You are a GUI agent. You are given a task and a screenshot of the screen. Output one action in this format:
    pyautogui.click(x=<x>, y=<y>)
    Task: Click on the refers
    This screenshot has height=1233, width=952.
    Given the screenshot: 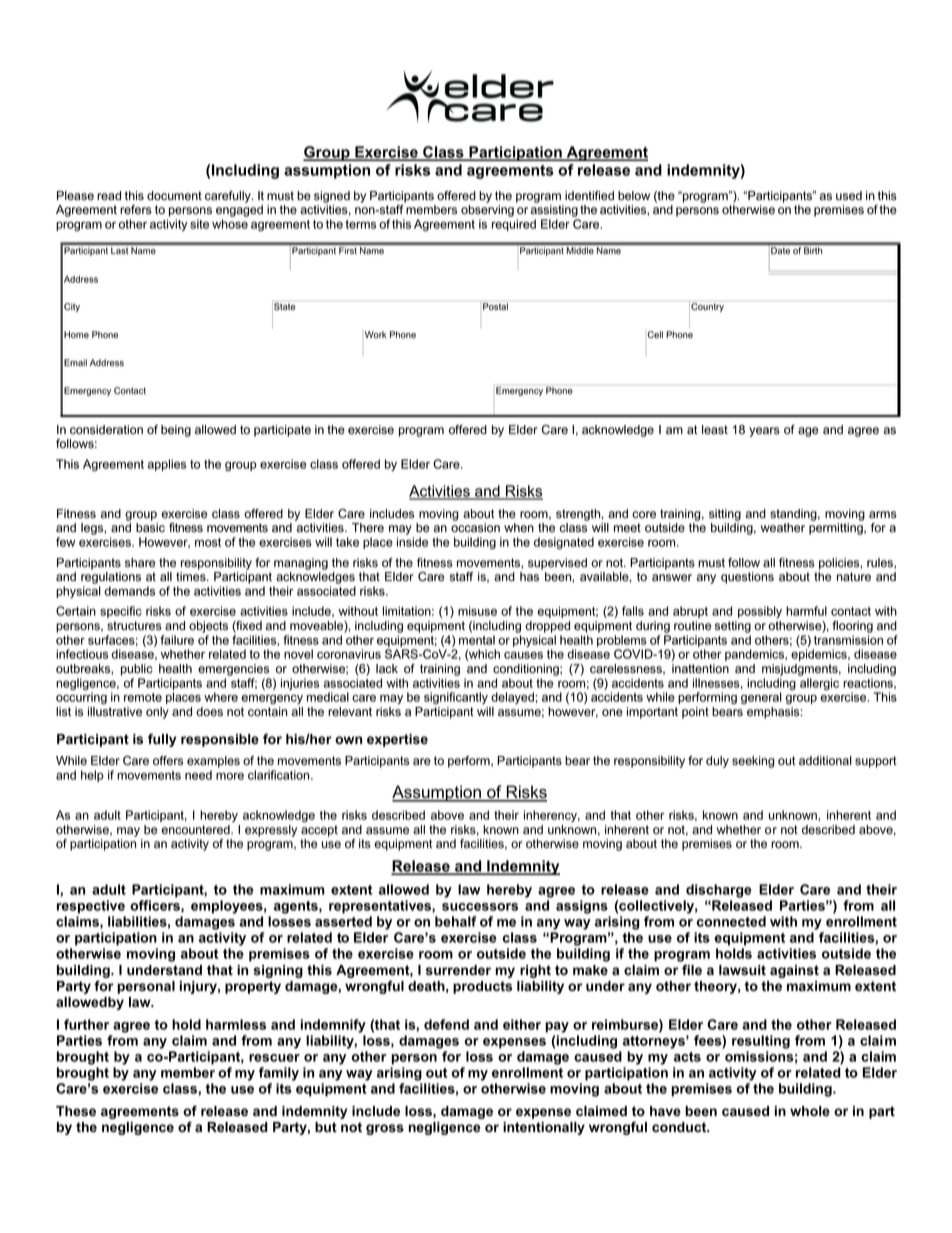 What is the action you would take?
    pyautogui.click(x=136, y=210)
